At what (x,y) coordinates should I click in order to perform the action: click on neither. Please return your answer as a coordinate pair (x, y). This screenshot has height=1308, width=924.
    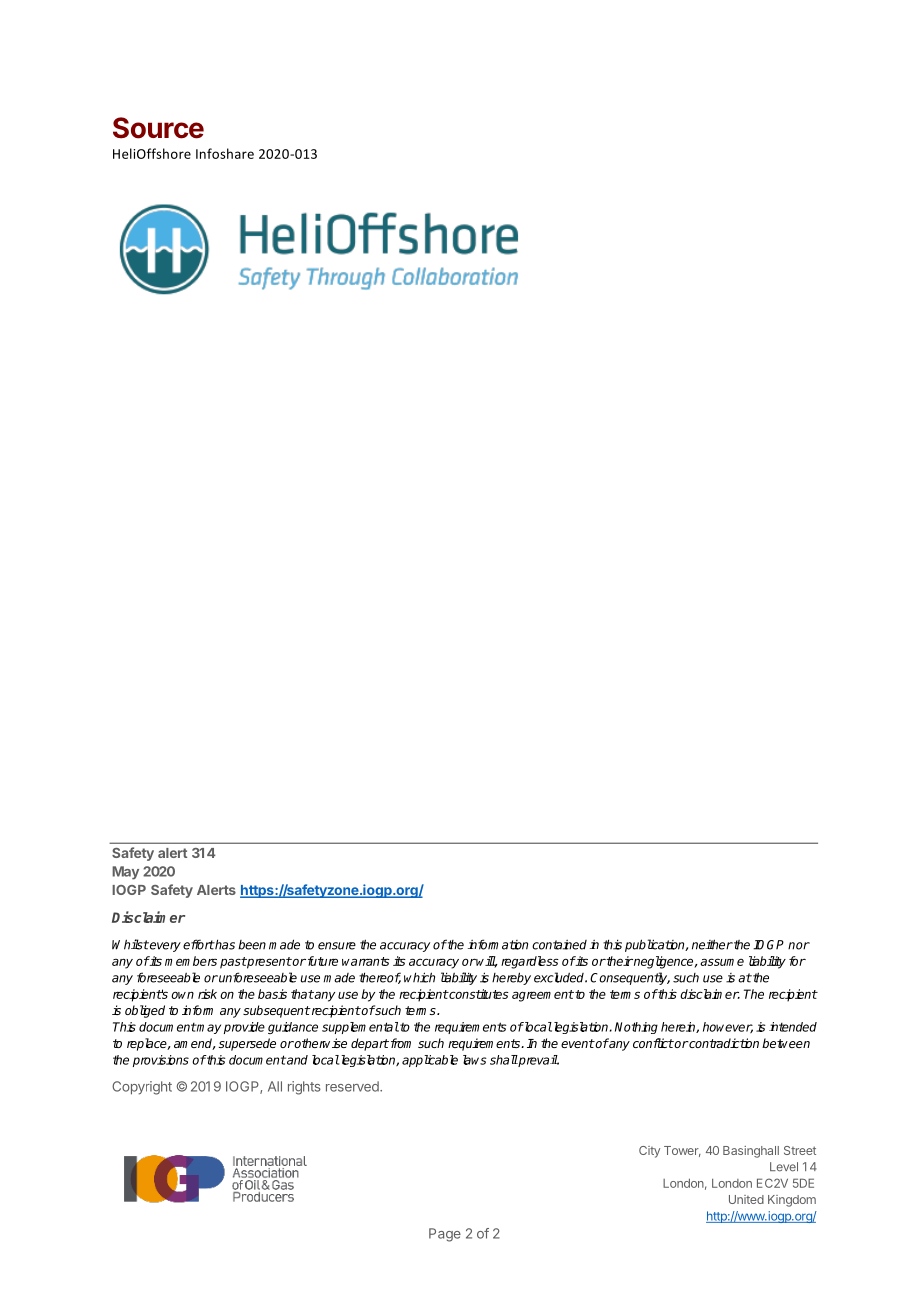
    Looking at the image, I should click on (712, 944).
